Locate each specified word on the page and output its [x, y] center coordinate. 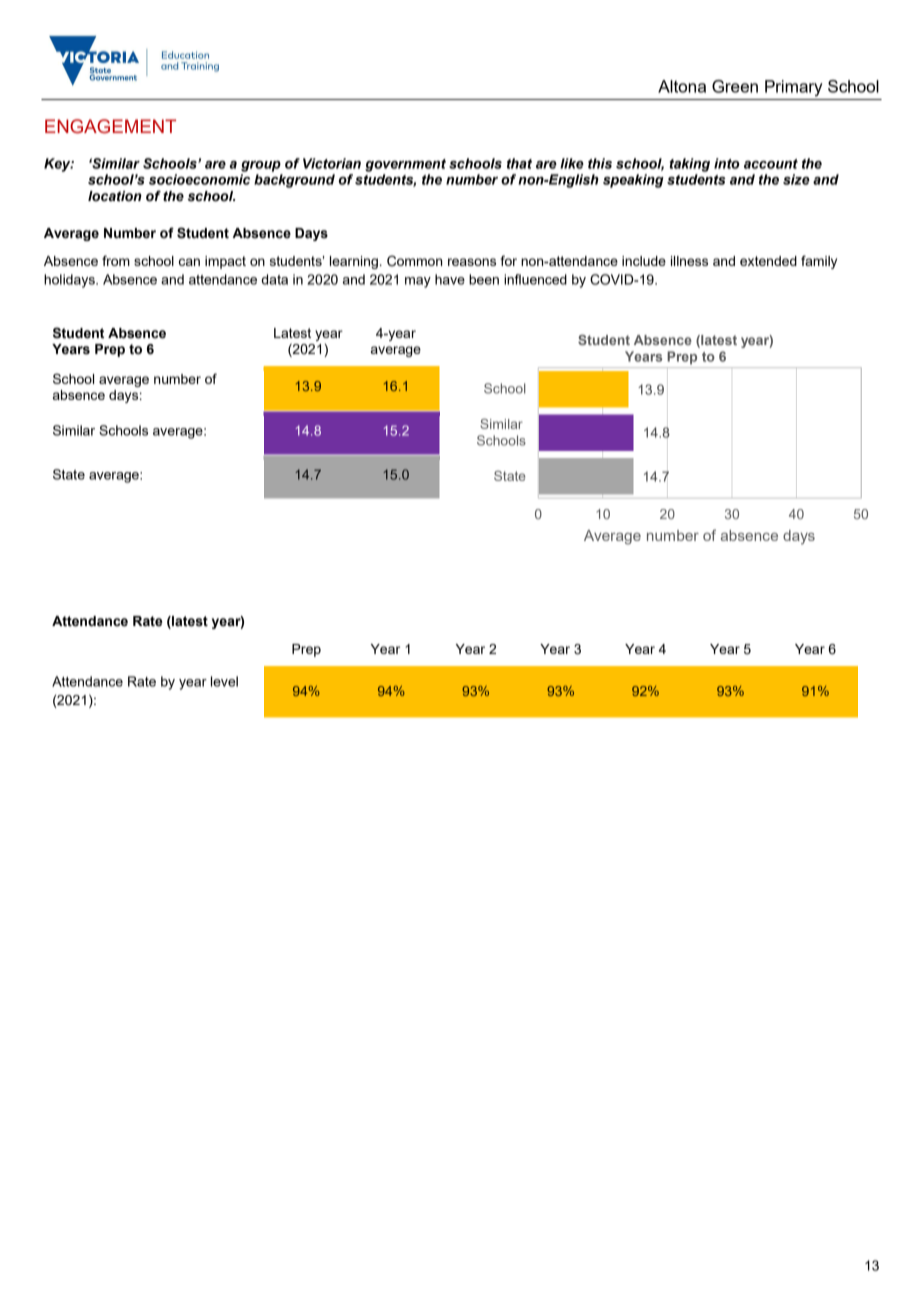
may [418, 282]
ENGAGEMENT [110, 126]
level [224, 681]
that [519, 163]
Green [735, 86]
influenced [535, 279]
